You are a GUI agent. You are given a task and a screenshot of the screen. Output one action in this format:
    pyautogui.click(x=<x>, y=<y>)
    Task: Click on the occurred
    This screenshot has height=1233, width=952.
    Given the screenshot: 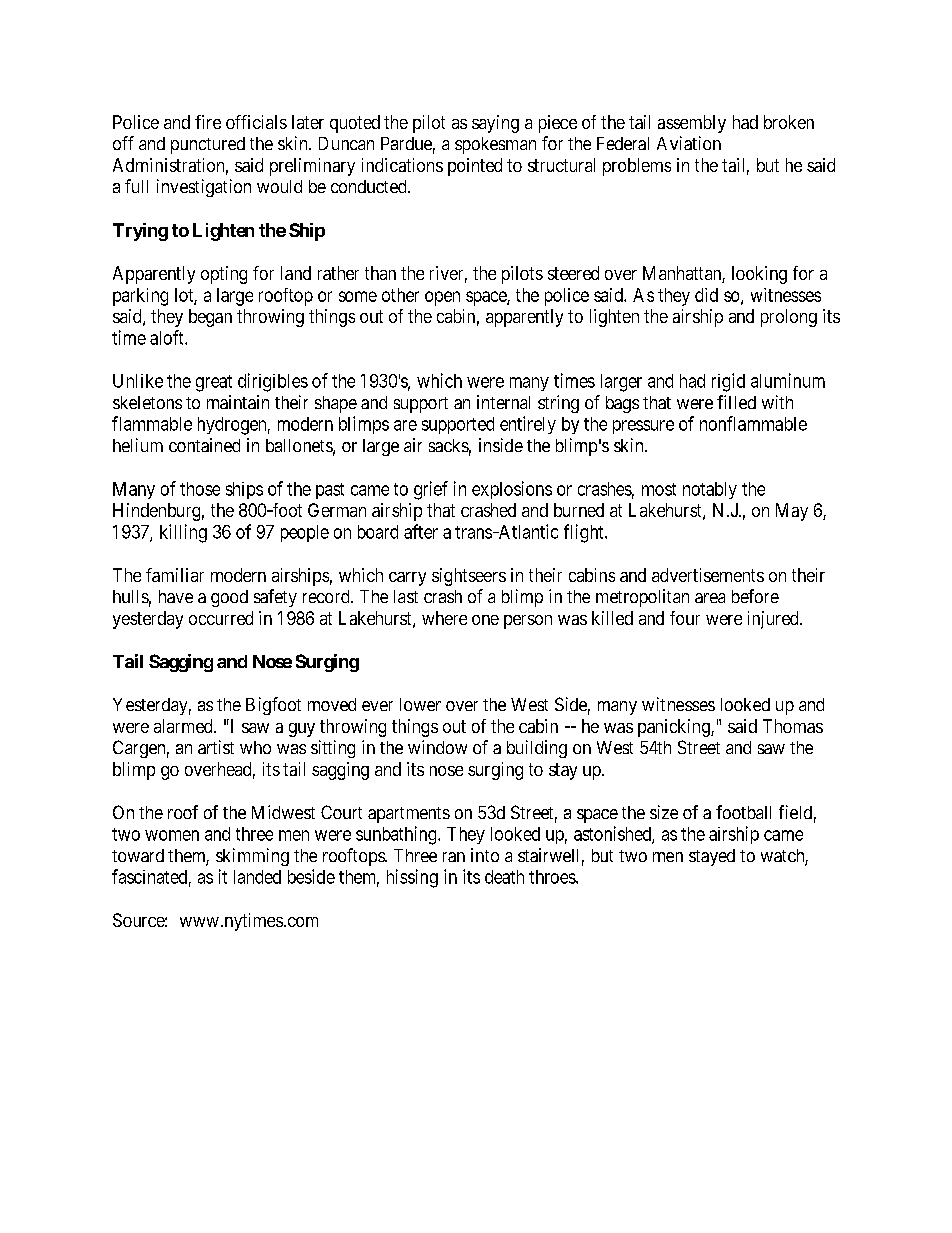 What is the action you would take?
    pyautogui.click(x=221, y=618)
